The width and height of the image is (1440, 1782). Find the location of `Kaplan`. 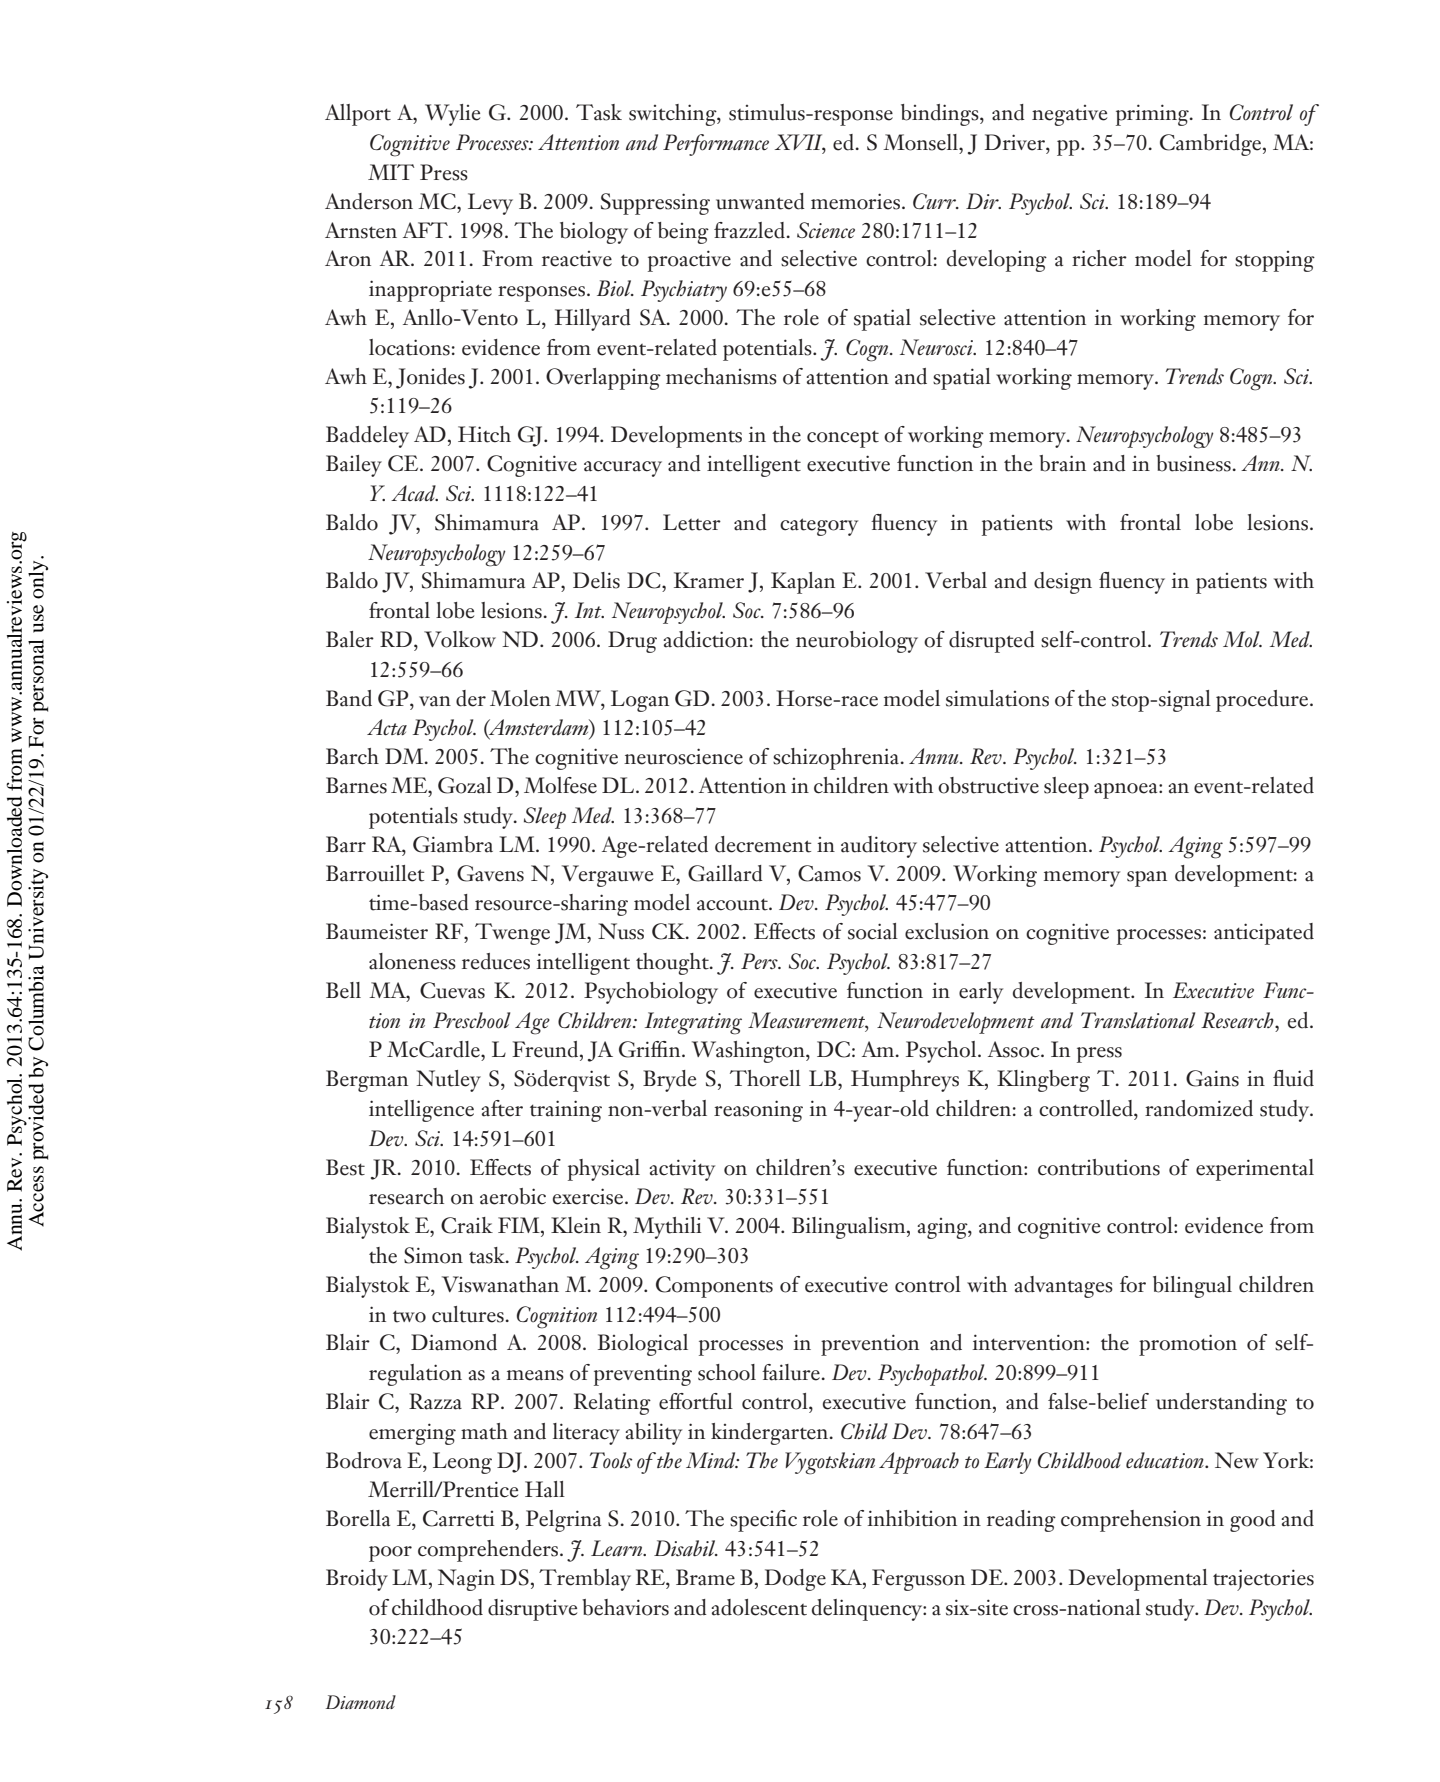

Kaplan is located at coordinates (803, 583).
